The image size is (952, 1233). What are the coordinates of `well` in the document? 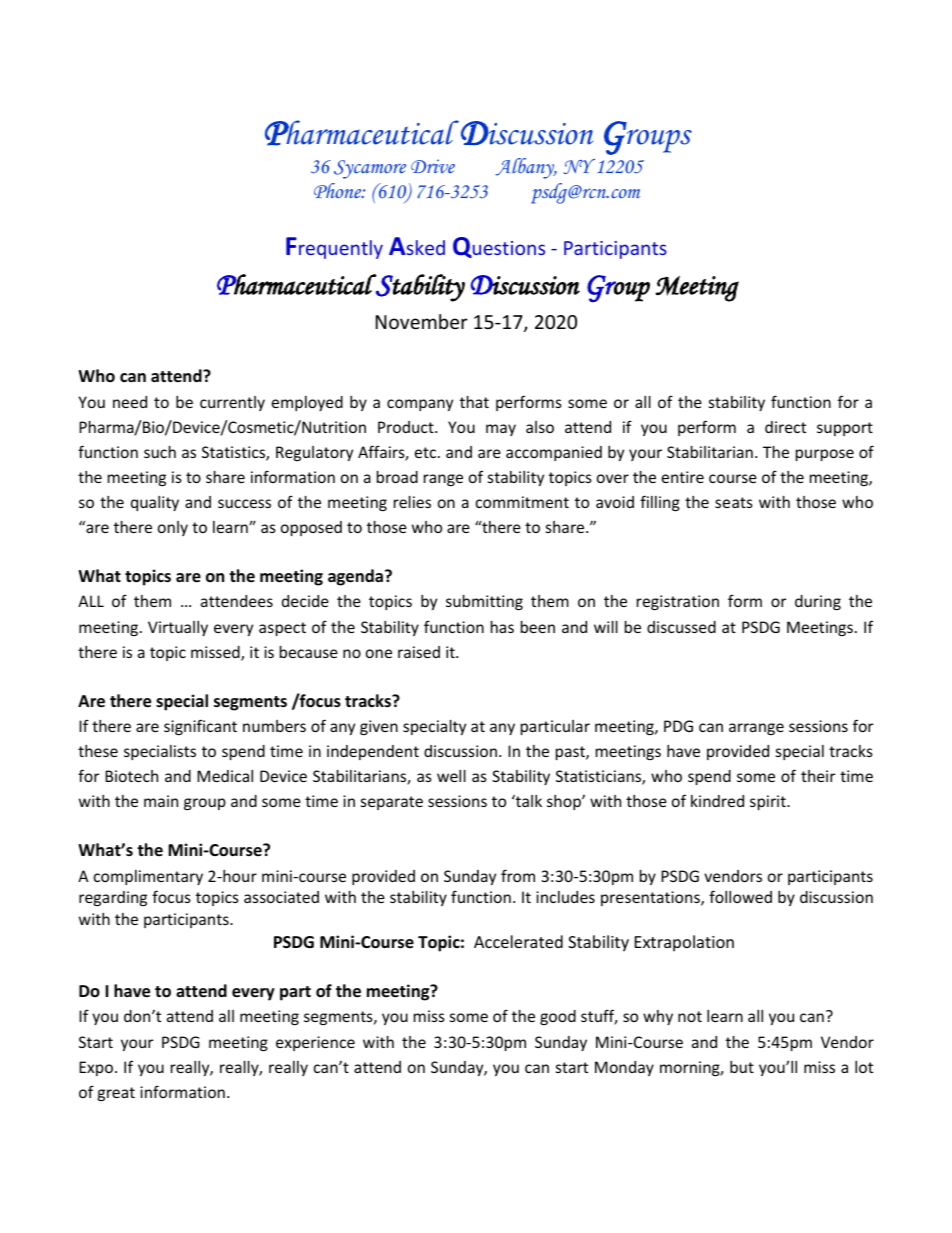 It's located at (451, 776).
